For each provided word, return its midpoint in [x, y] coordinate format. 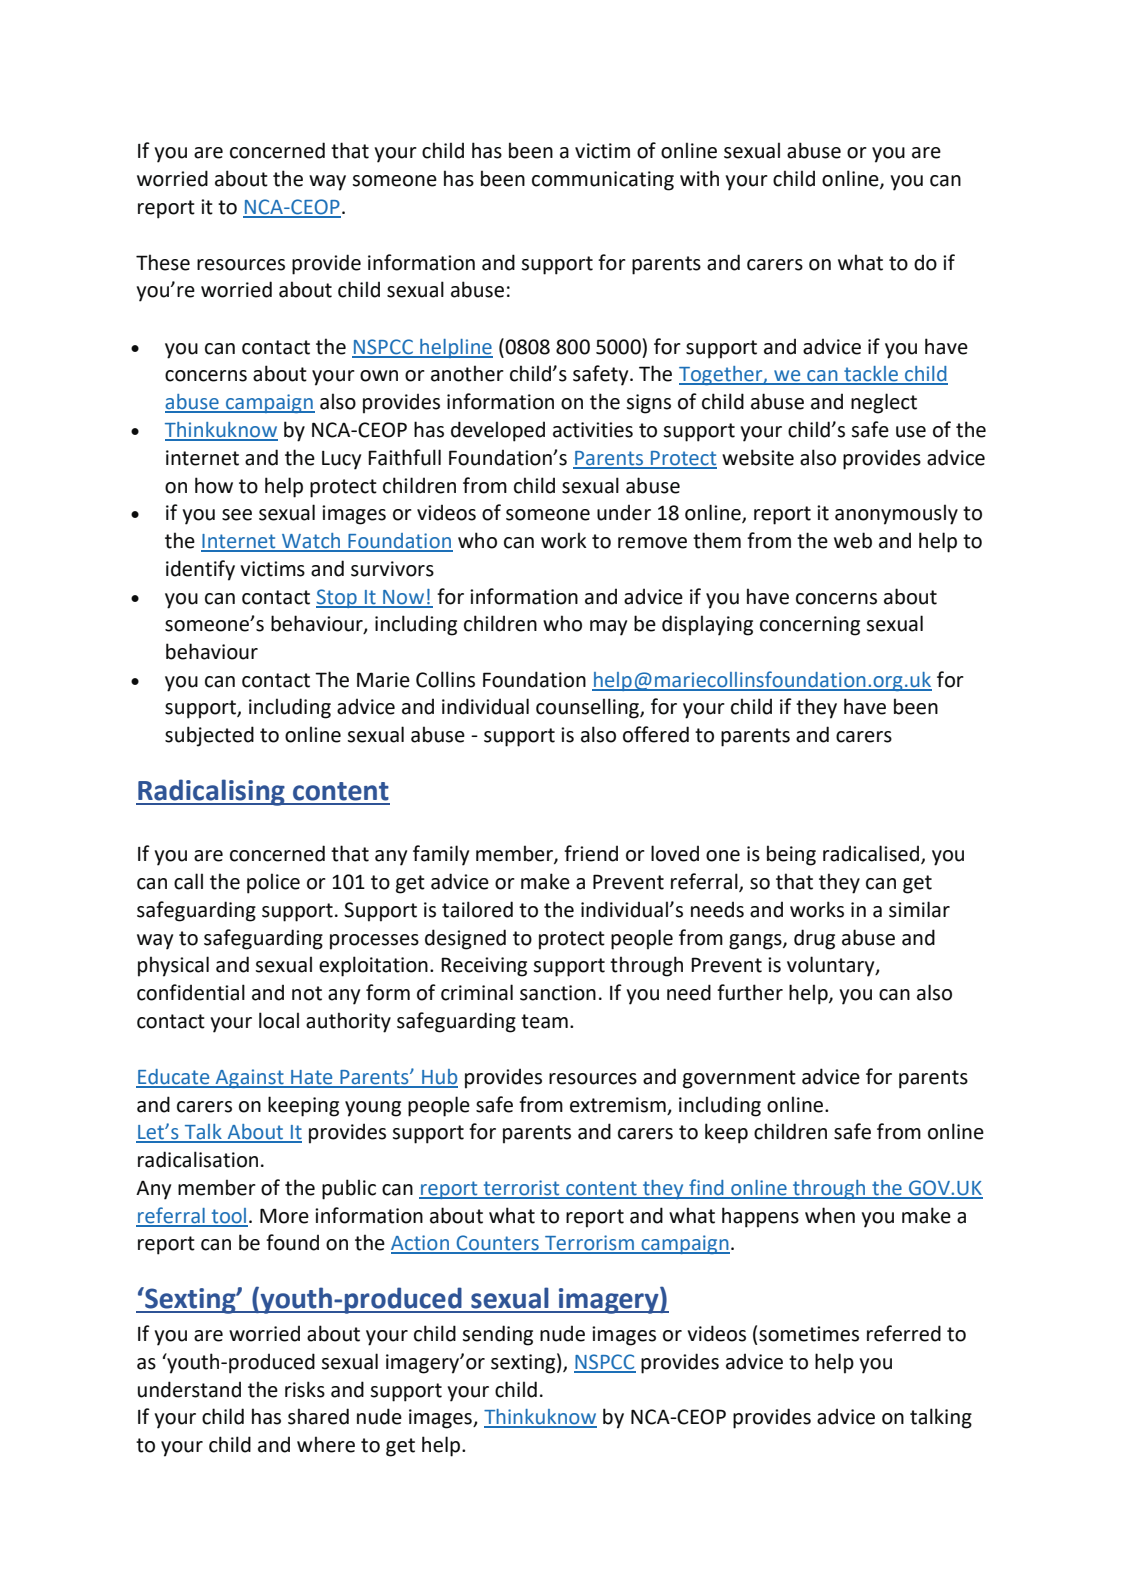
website [758, 457]
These [163, 262]
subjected [209, 736]
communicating [603, 181]
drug [814, 939]
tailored [477, 909]
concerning [810, 626]
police [273, 883]
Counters [498, 1244]
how [214, 485]
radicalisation [198, 1159]
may [608, 628]
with [699, 178]
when [830, 1215]
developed [498, 431]
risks [305, 1389]
